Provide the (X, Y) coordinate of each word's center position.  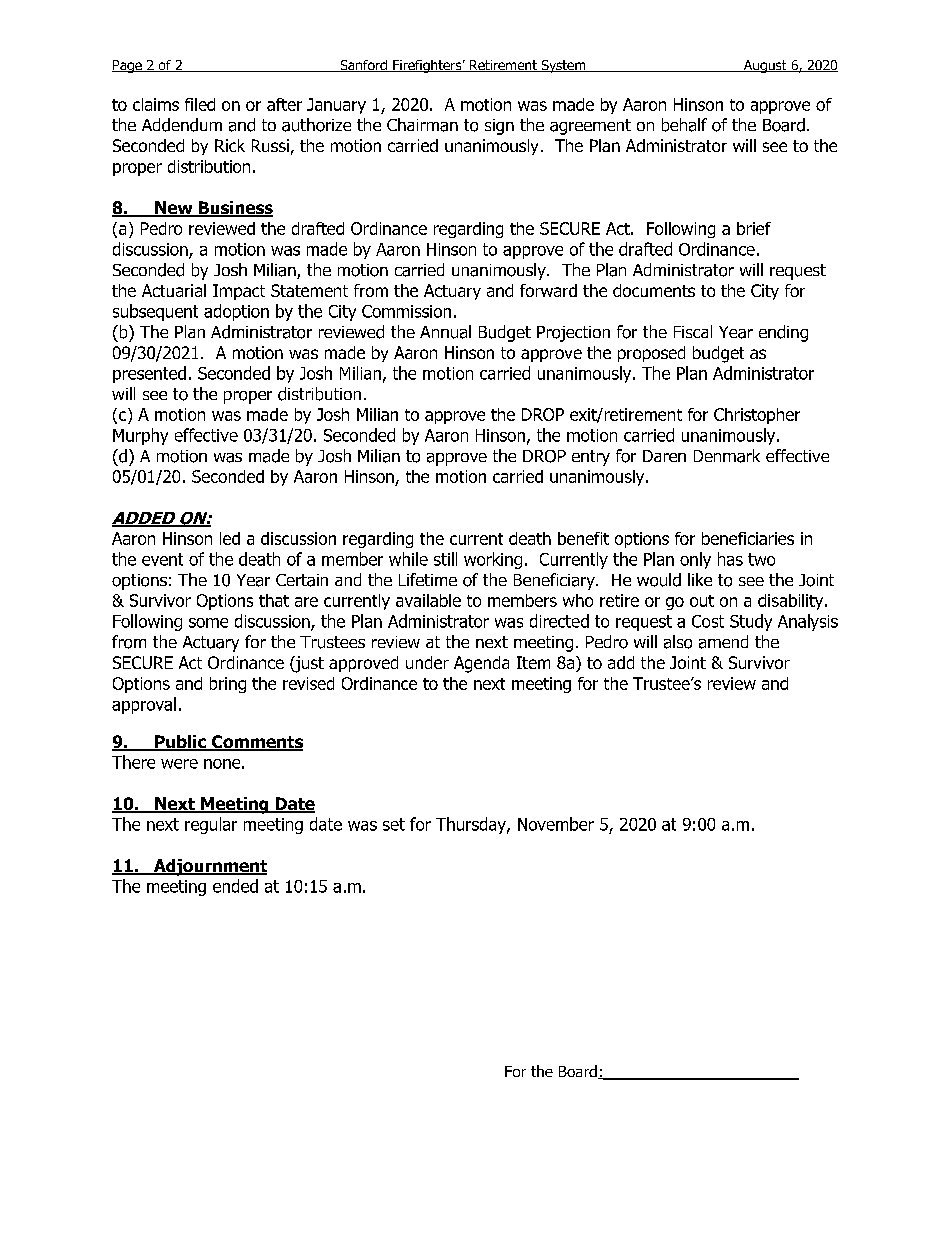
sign (499, 127)
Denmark (727, 456)
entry (591, 458)
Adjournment (209, 867)
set (394, 824)
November (556, 824)
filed (200, 104)
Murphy (140, 436)
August (765, 66)
